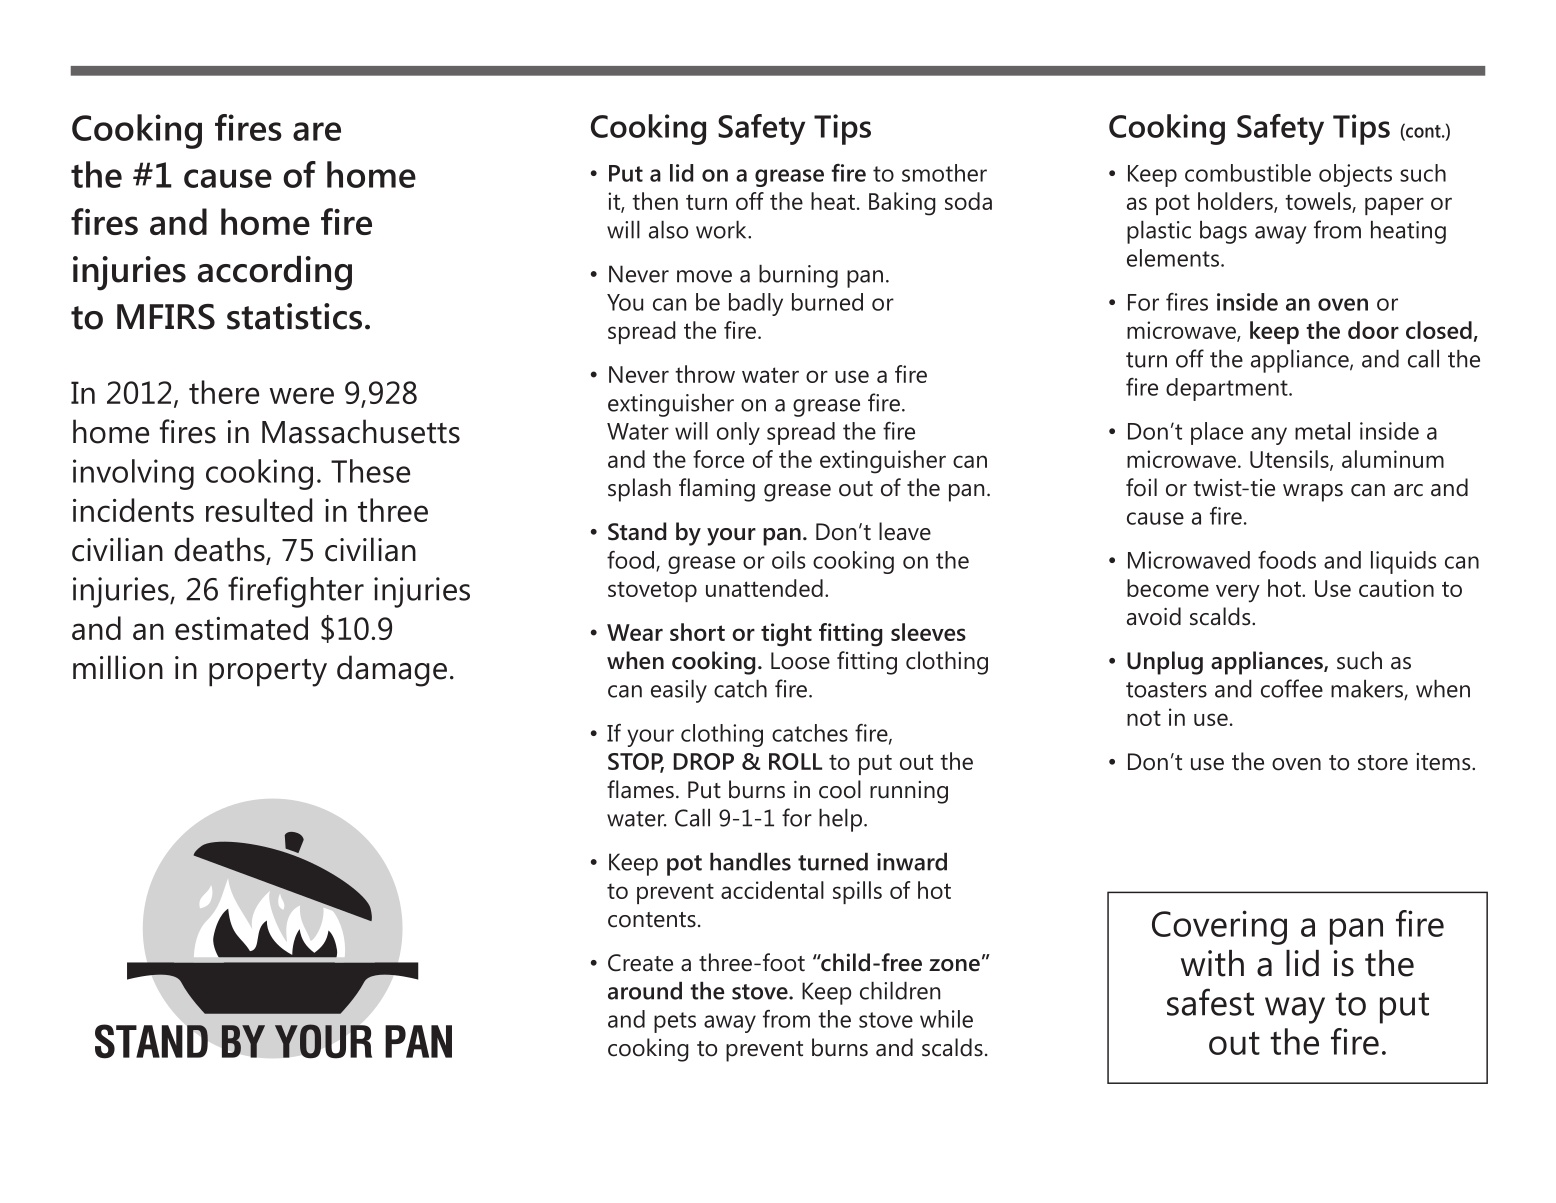  What do you see at coordinates (645, 990) in the page?
I see `around` at bounding box center [645, 990].
